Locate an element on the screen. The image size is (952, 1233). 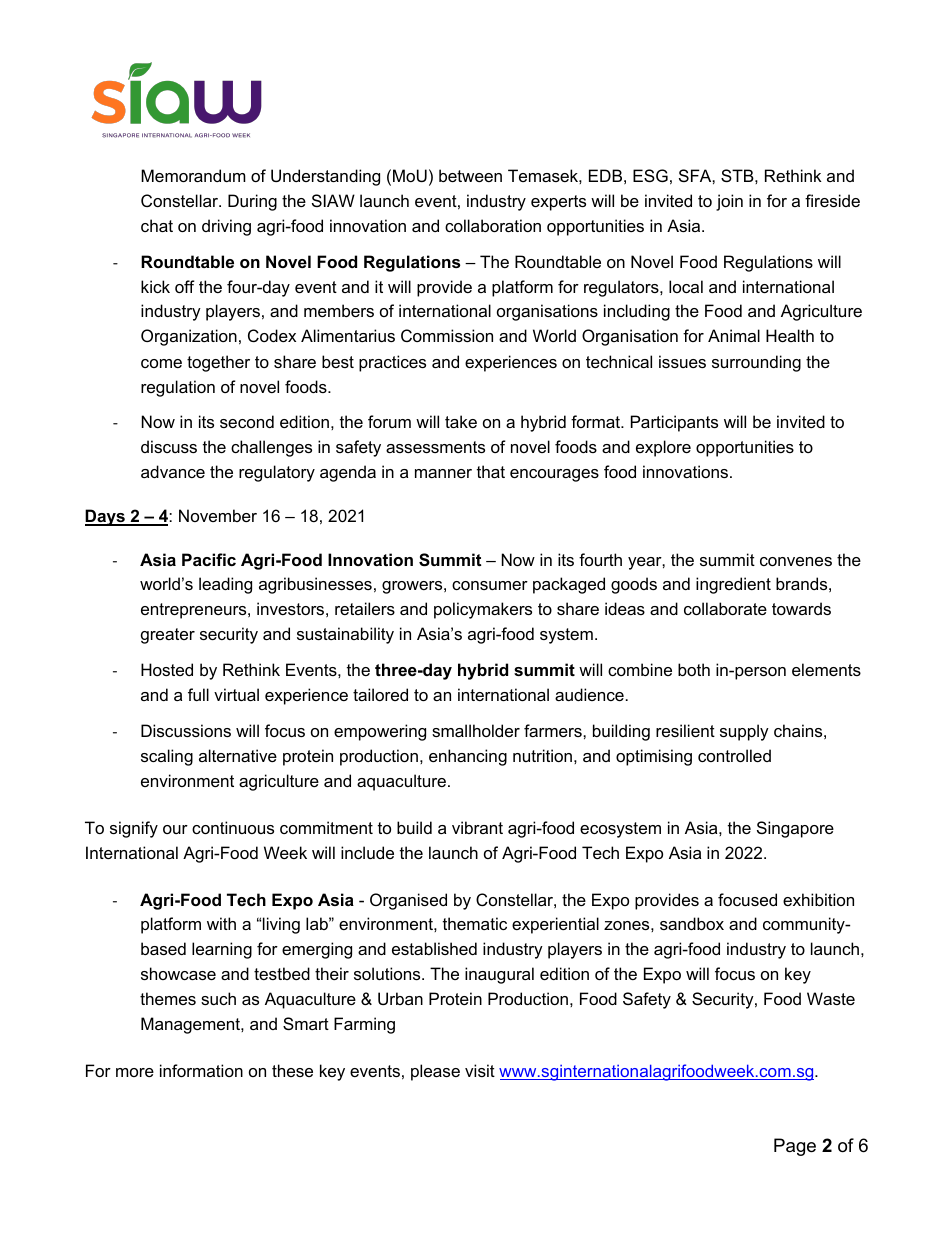
together is located at coordinates (218, 363).
